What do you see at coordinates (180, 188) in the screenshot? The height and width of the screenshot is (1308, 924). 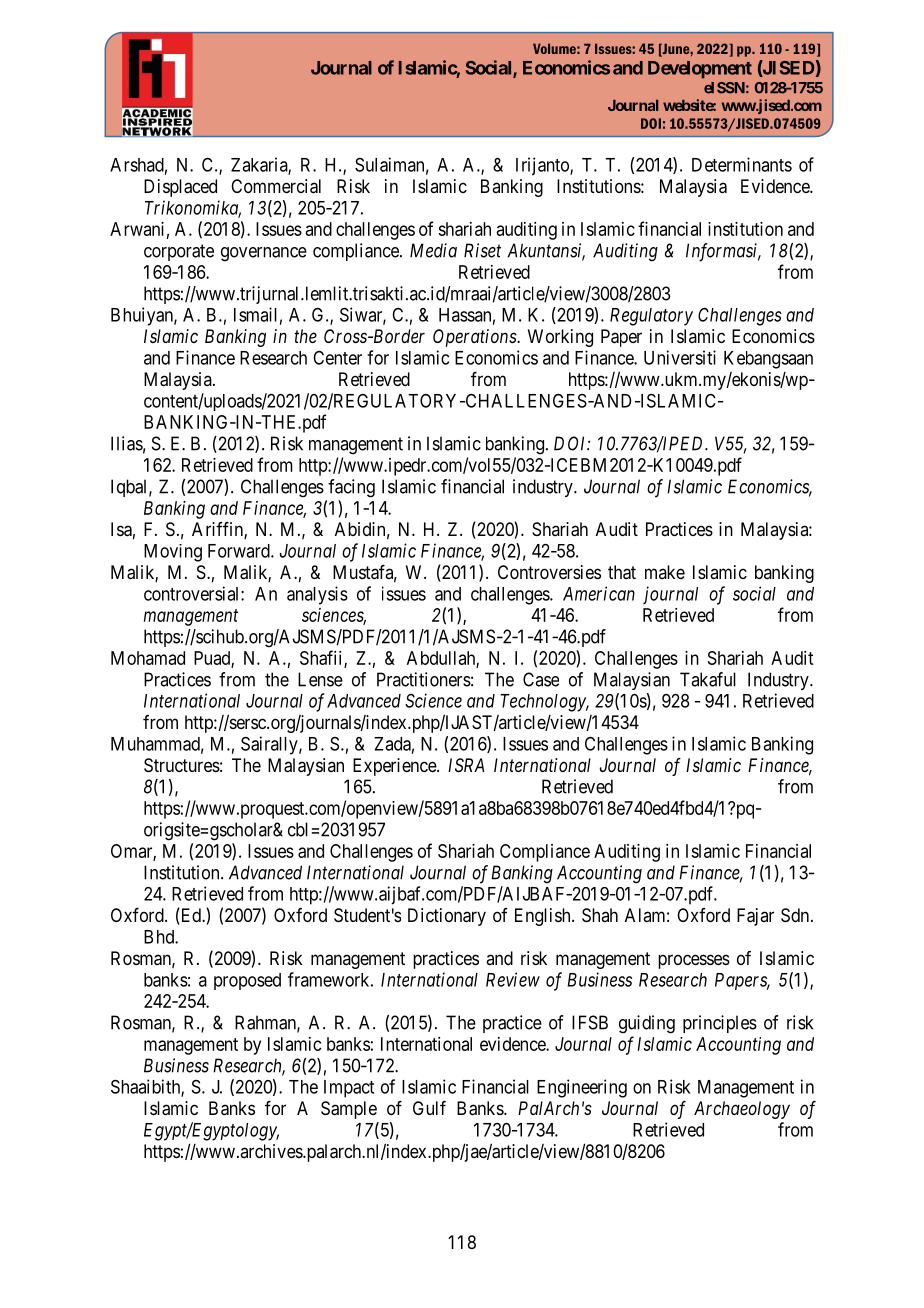 I see `Displaced` at bounding box center [180, 188].
